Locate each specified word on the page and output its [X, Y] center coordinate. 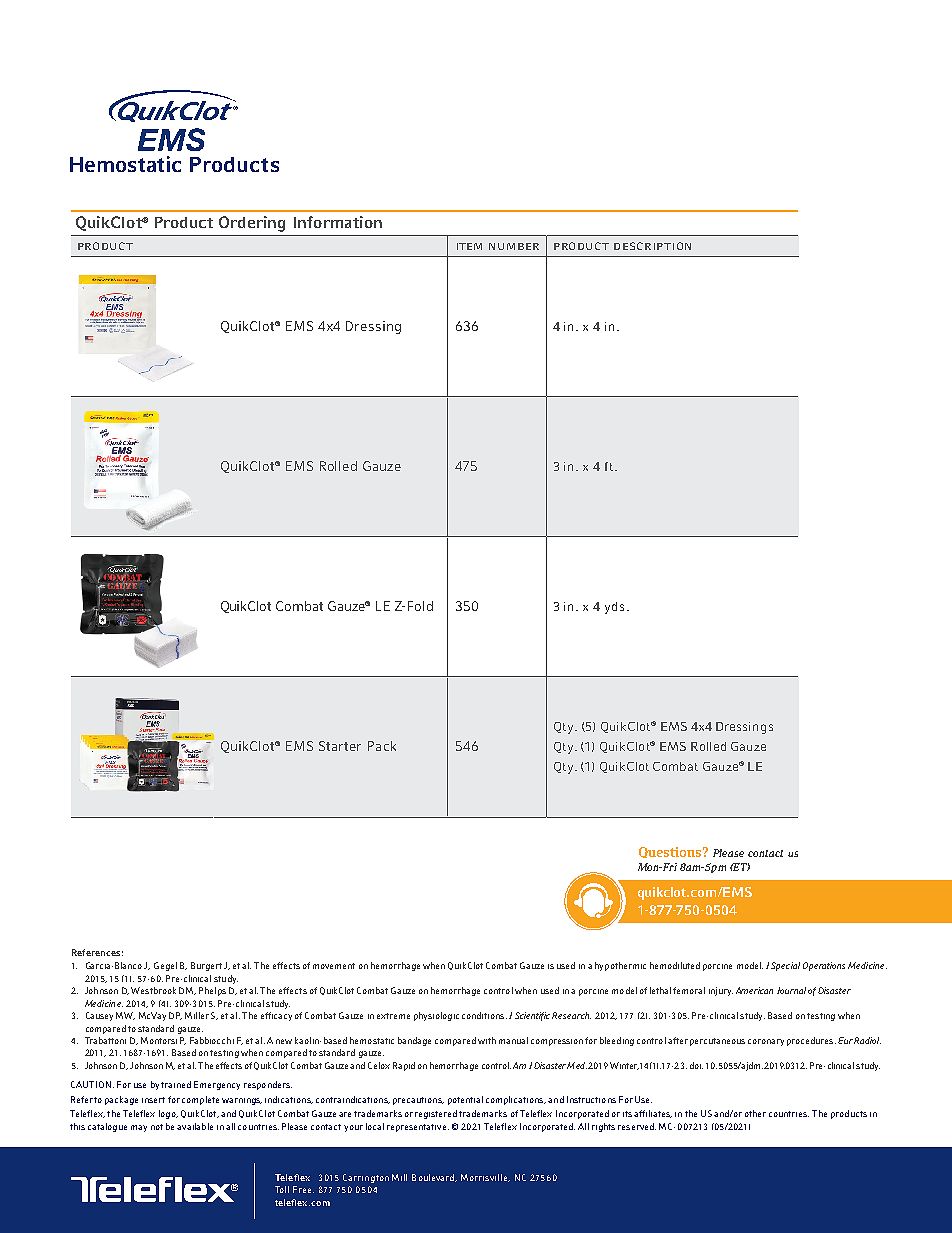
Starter [340, 746]
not [157, 1127]
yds [614, 608]
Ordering [252, 224]
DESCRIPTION [652, 246]
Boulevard [434, 1178]
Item [469, 246]
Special [785, 966]
